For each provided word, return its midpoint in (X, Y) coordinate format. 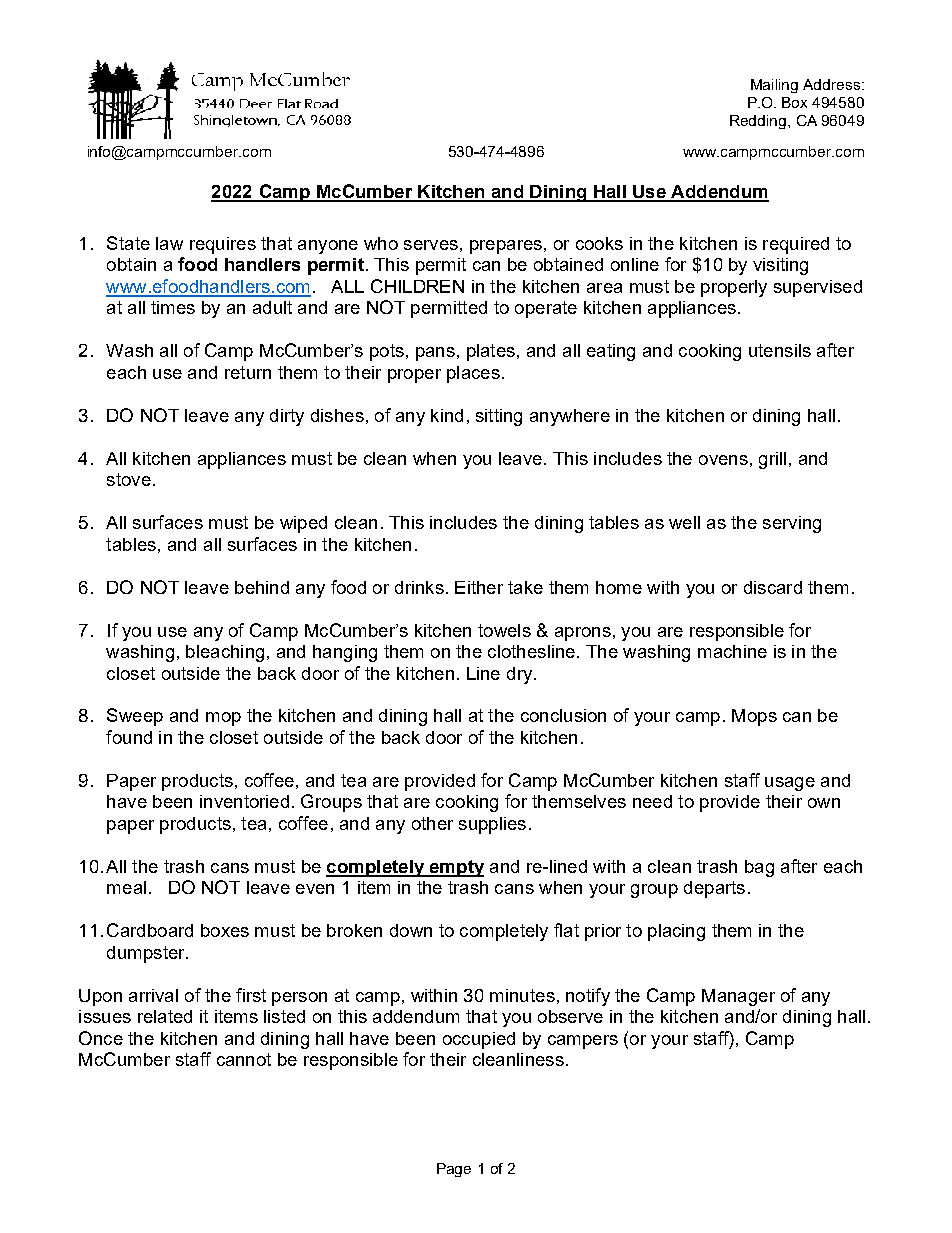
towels (504, 630)
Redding (759, 122)
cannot (244, 1059)
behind (262, 587)
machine (732, 651)
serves (431, 245)
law (169, 243)
